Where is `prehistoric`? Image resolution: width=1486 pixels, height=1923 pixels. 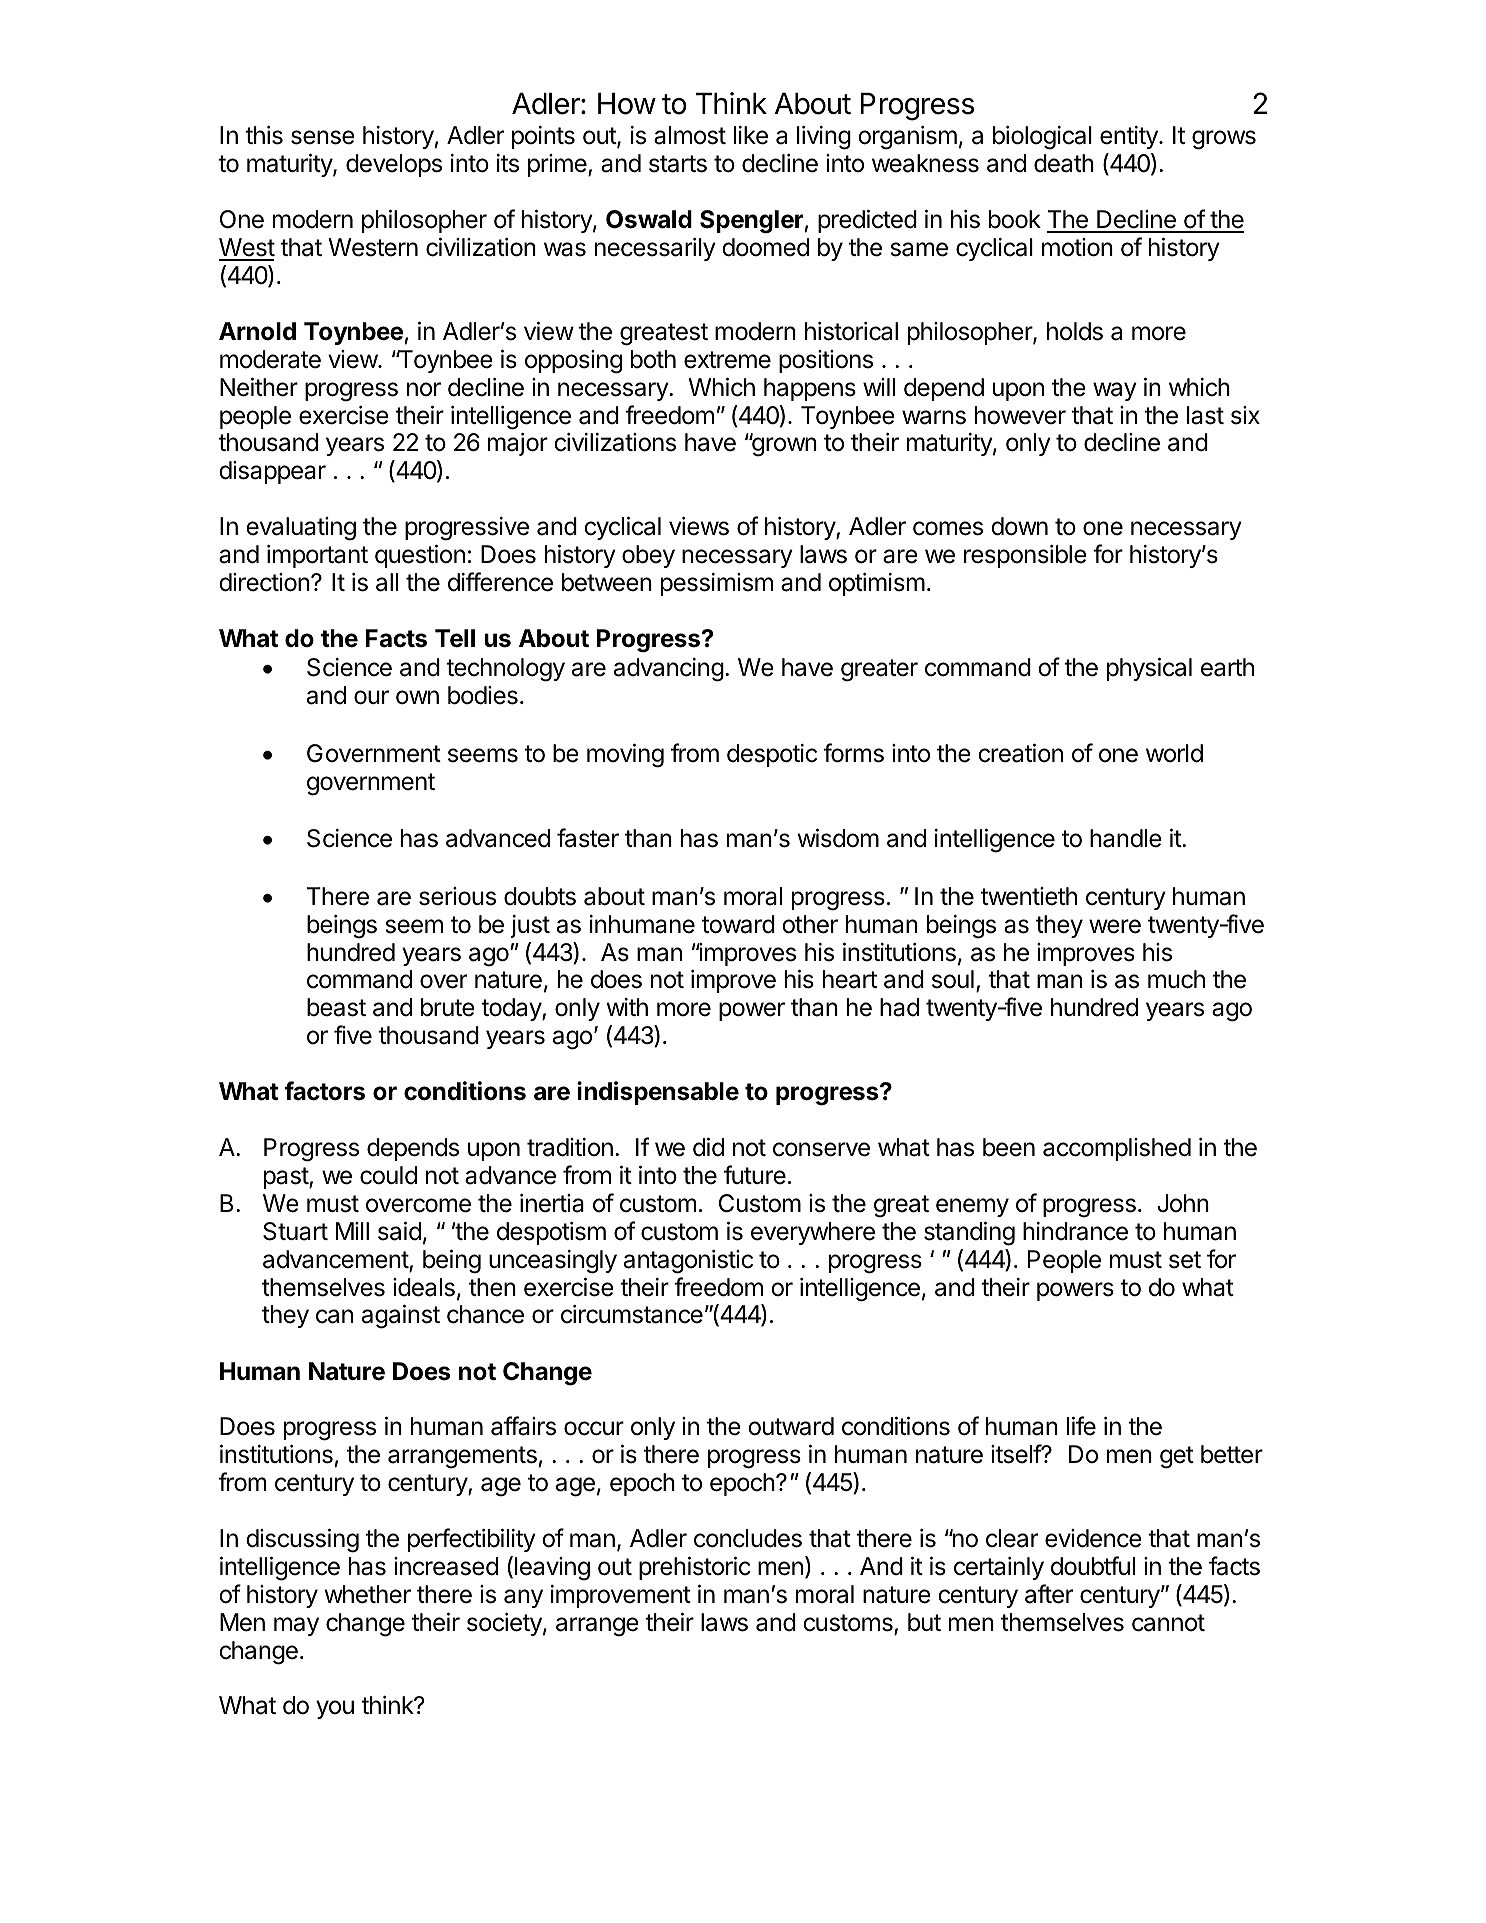
prehistoric is located at coordinates (695, 1568).
